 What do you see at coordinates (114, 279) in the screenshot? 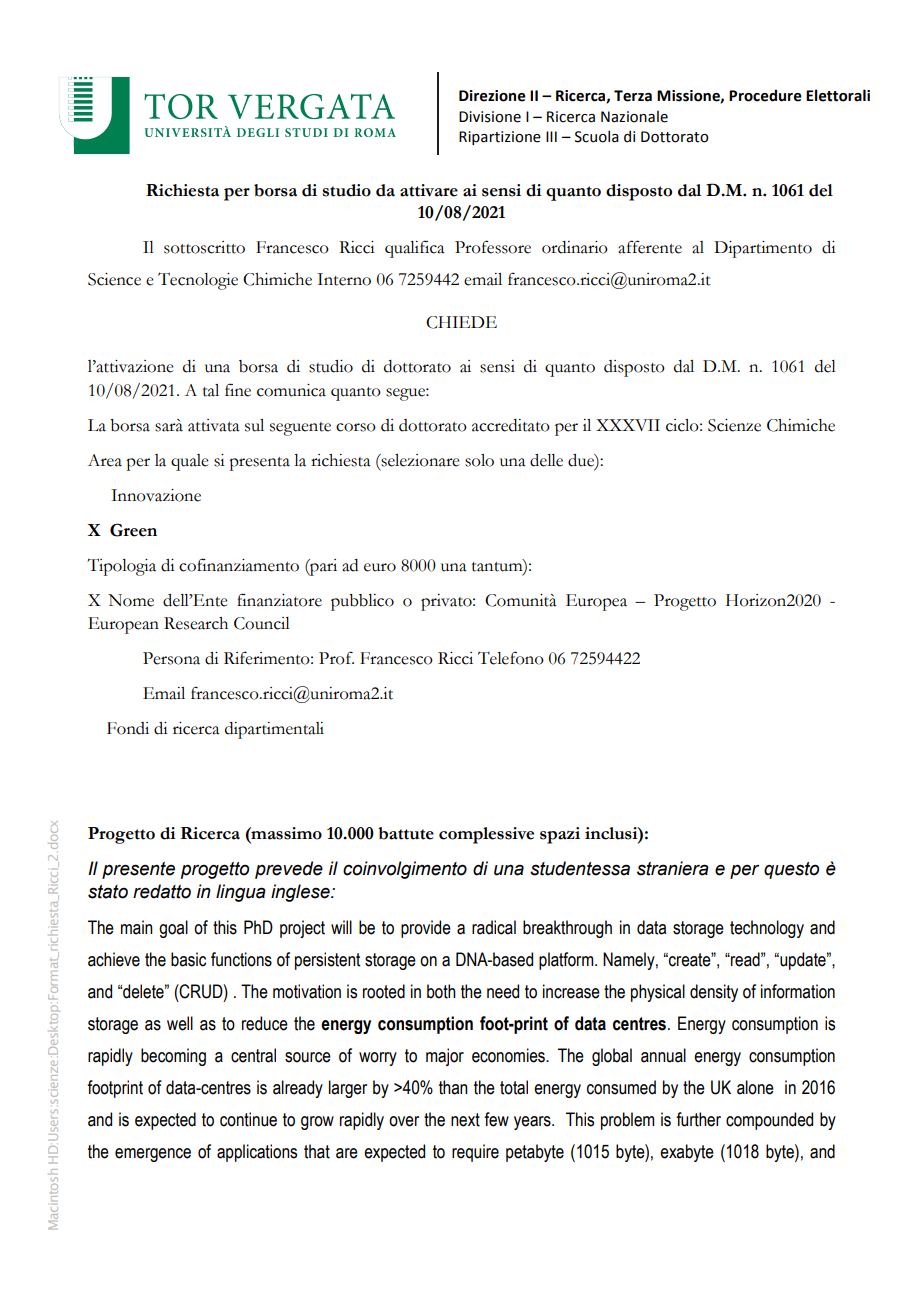
I see `Science` at bounding box center [114, 279].
